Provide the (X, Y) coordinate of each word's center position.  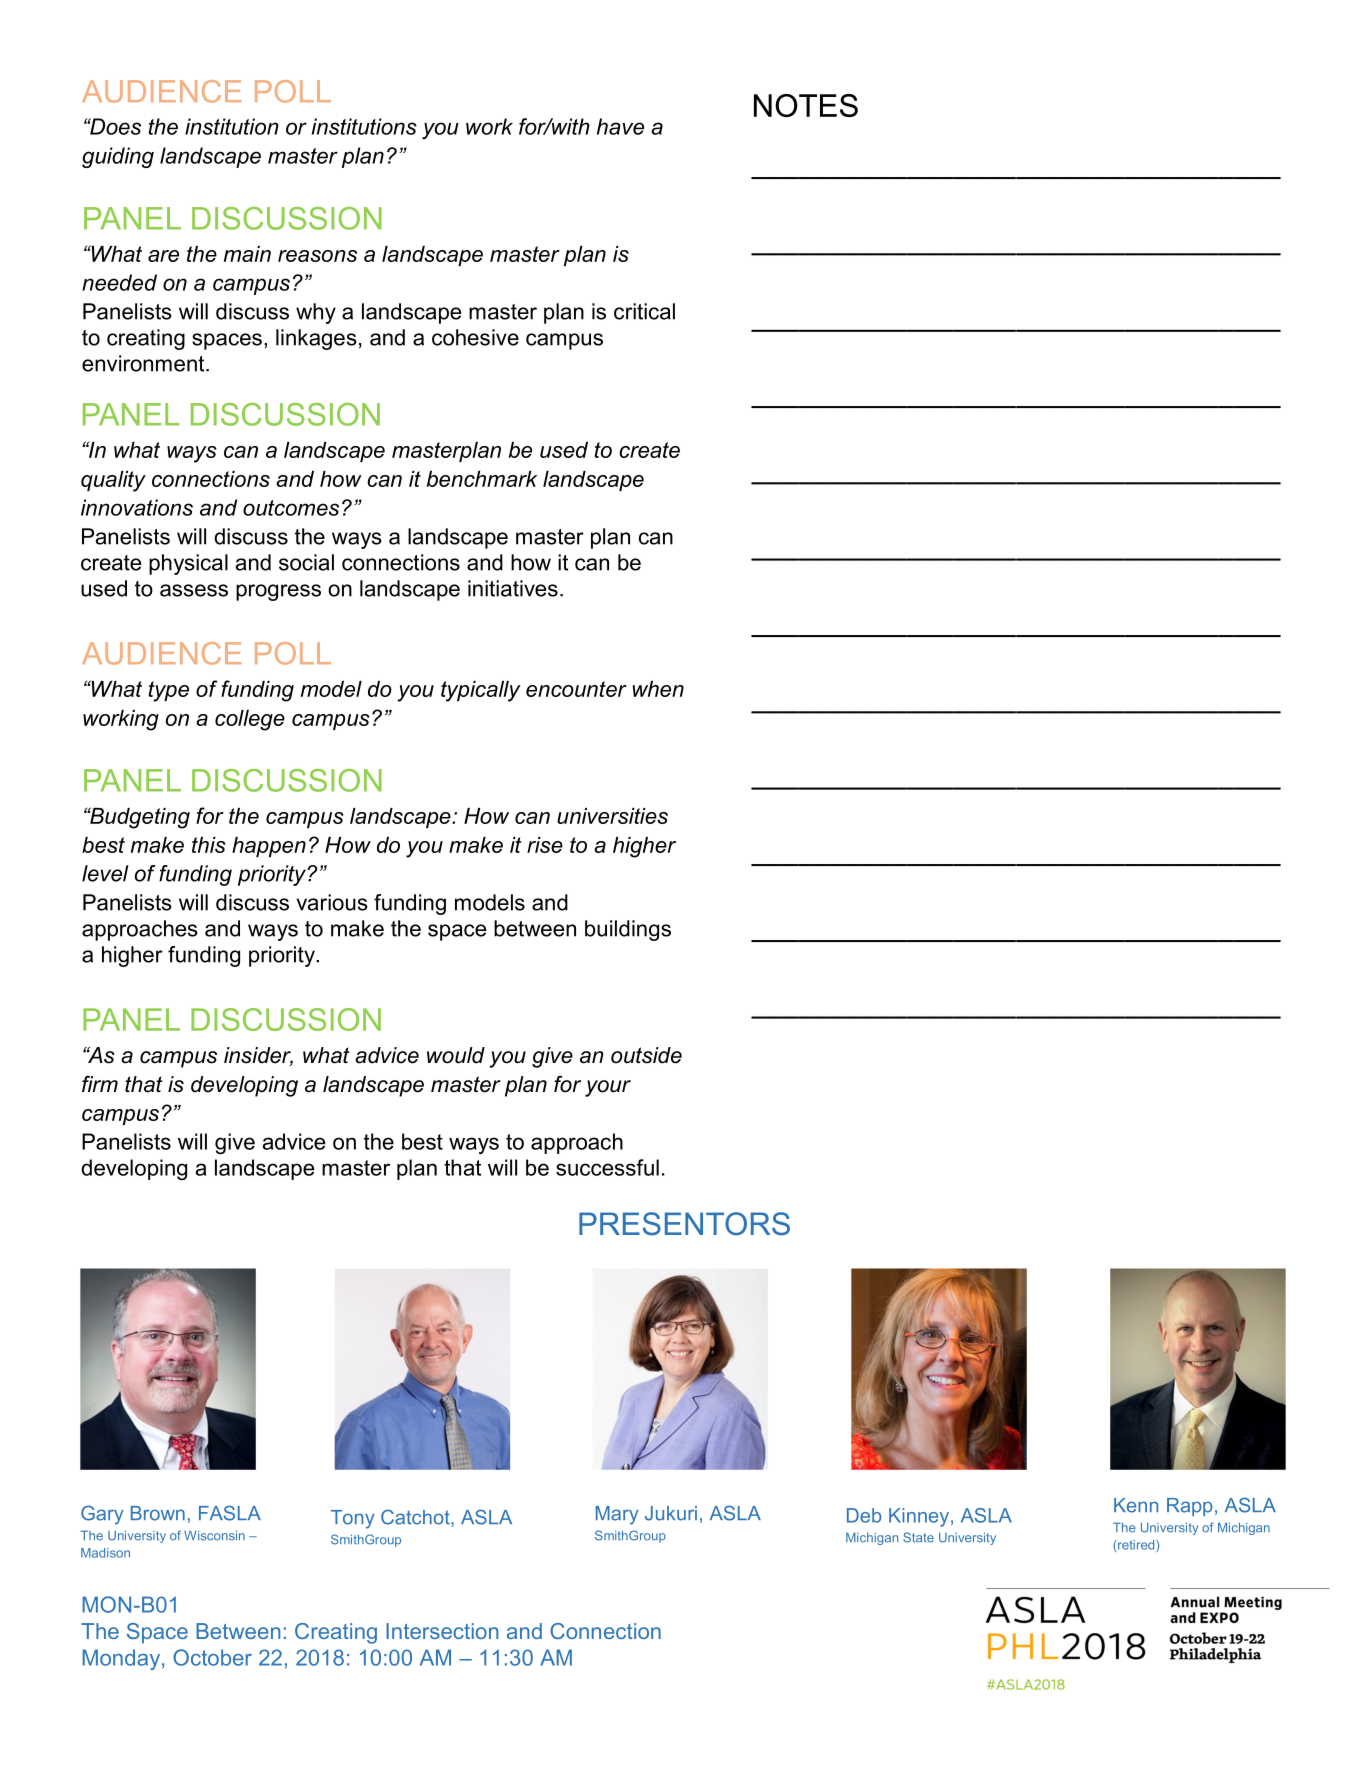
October (212, 1657)
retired (1137, 1546)
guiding (118, 157)
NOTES (806, 105)
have (620, 126)
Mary (617, 1515)
